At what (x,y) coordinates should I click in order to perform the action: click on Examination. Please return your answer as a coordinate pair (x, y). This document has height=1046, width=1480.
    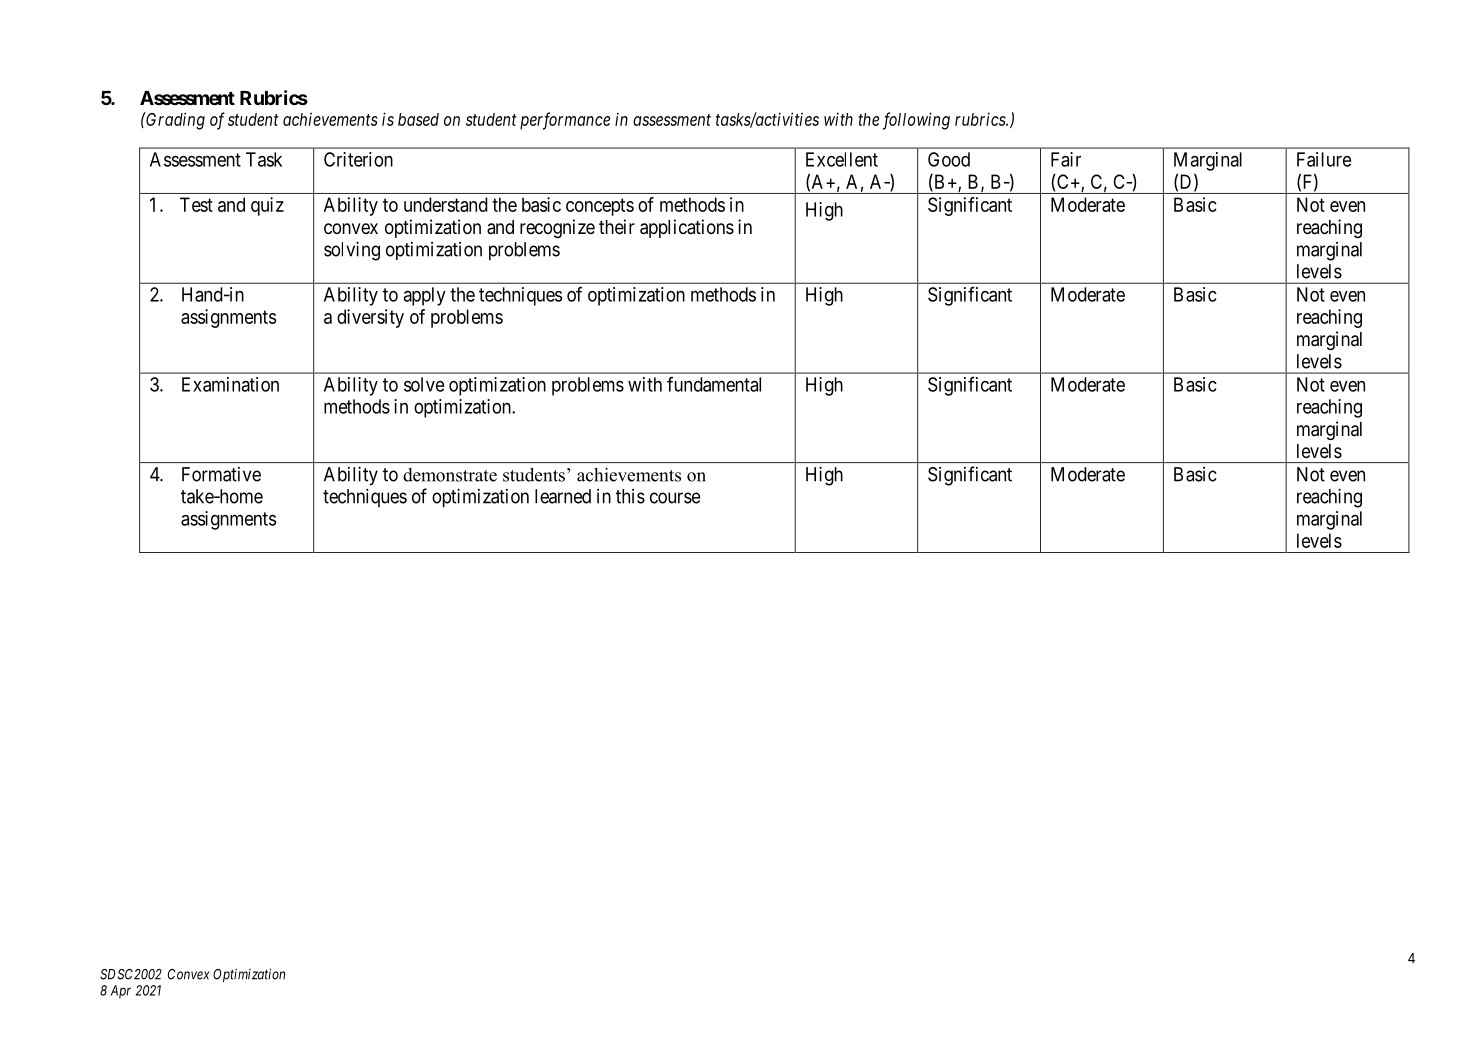
    Looking at the image, I should click on (230, 384).
